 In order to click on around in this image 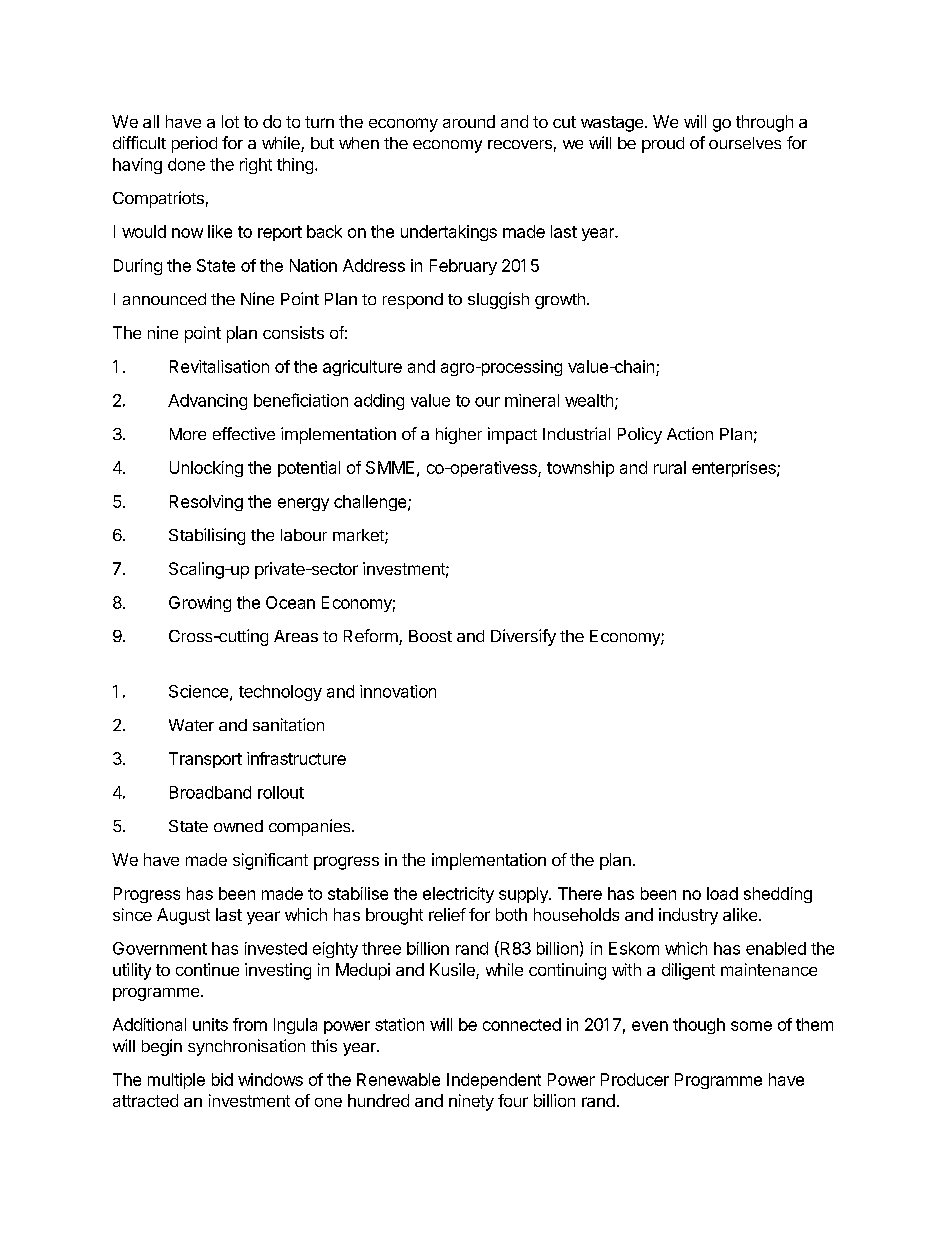, I will do `click(469, 121)`.
